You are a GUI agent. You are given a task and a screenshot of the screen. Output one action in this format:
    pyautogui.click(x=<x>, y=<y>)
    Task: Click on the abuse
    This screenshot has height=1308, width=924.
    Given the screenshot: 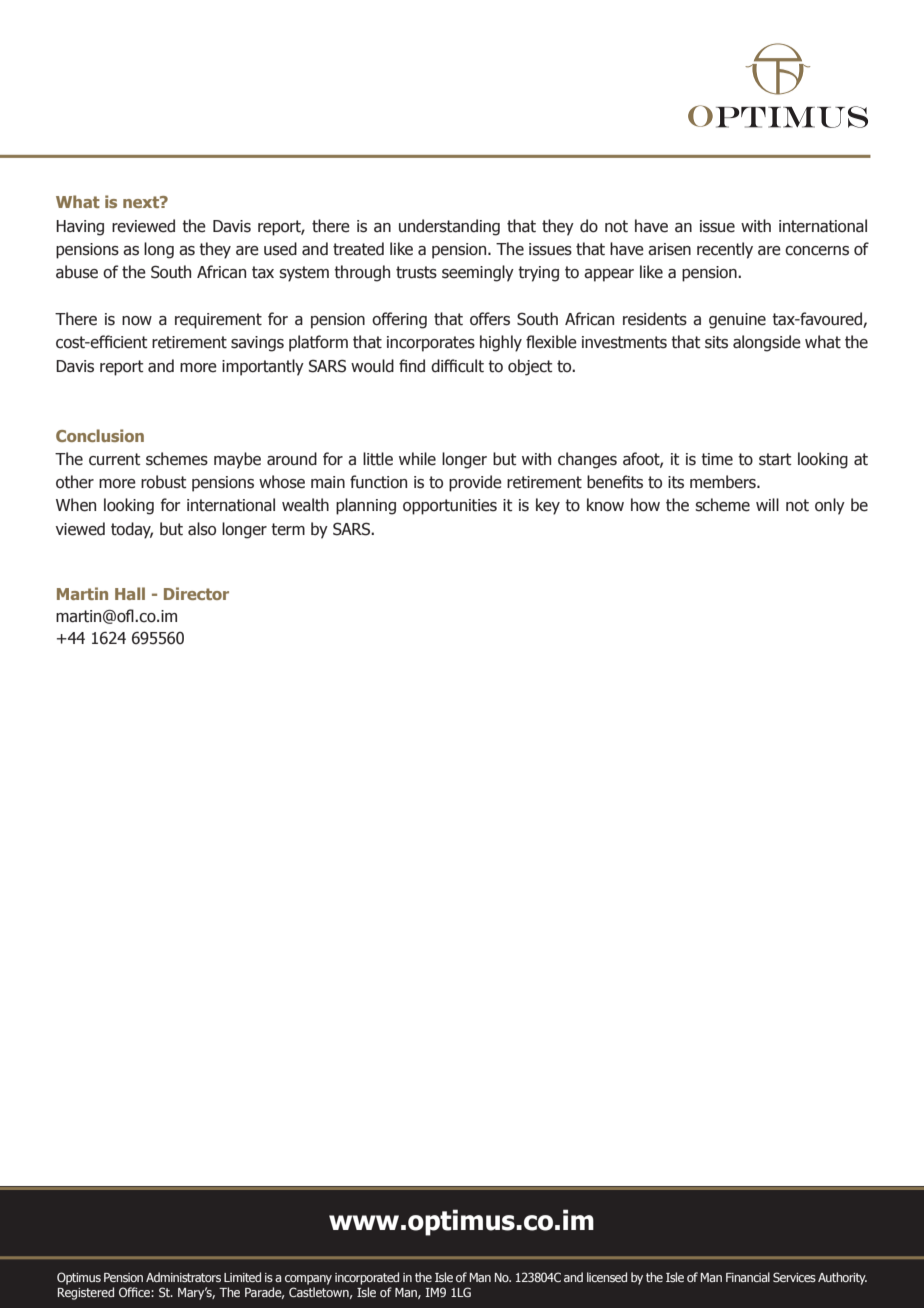 What is the action you would take?
    pyautogui.click(x=77, y=272)
